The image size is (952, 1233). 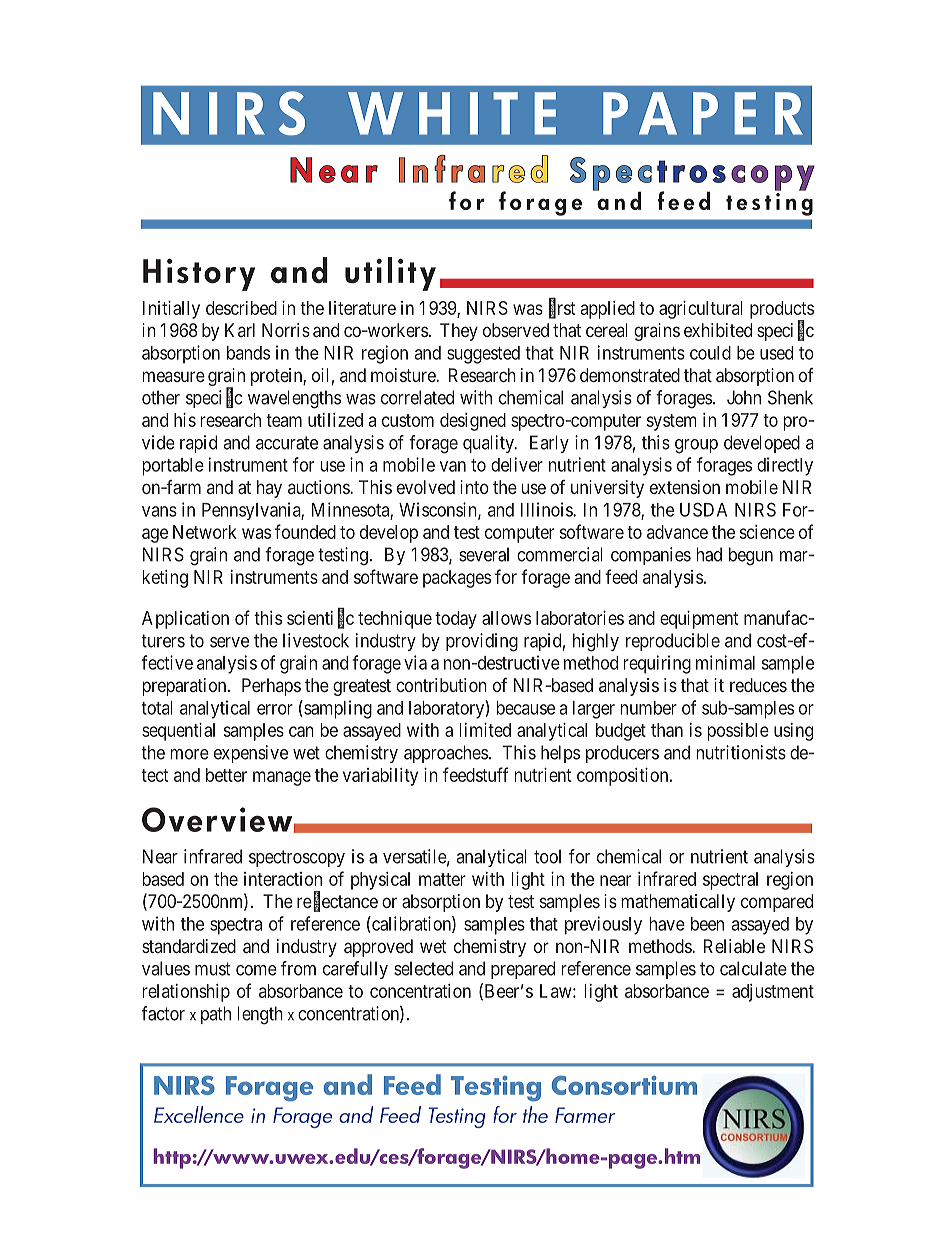 What do you see at coordinates (718, 330) in the image?
I see `exhibited` at bounding box center [718, 330].
